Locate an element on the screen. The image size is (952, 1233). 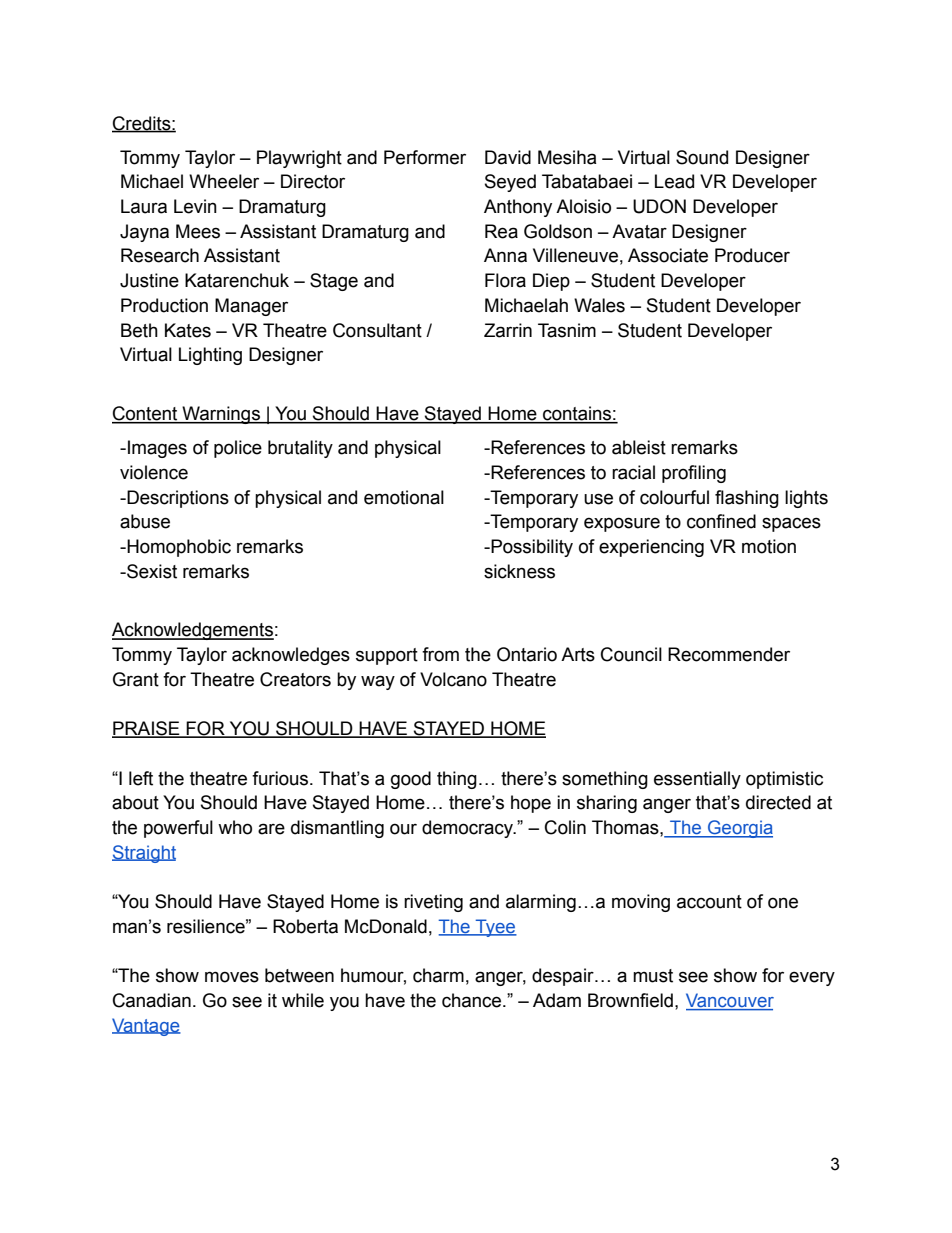
Consultant is located at coordinates (377, 330).
